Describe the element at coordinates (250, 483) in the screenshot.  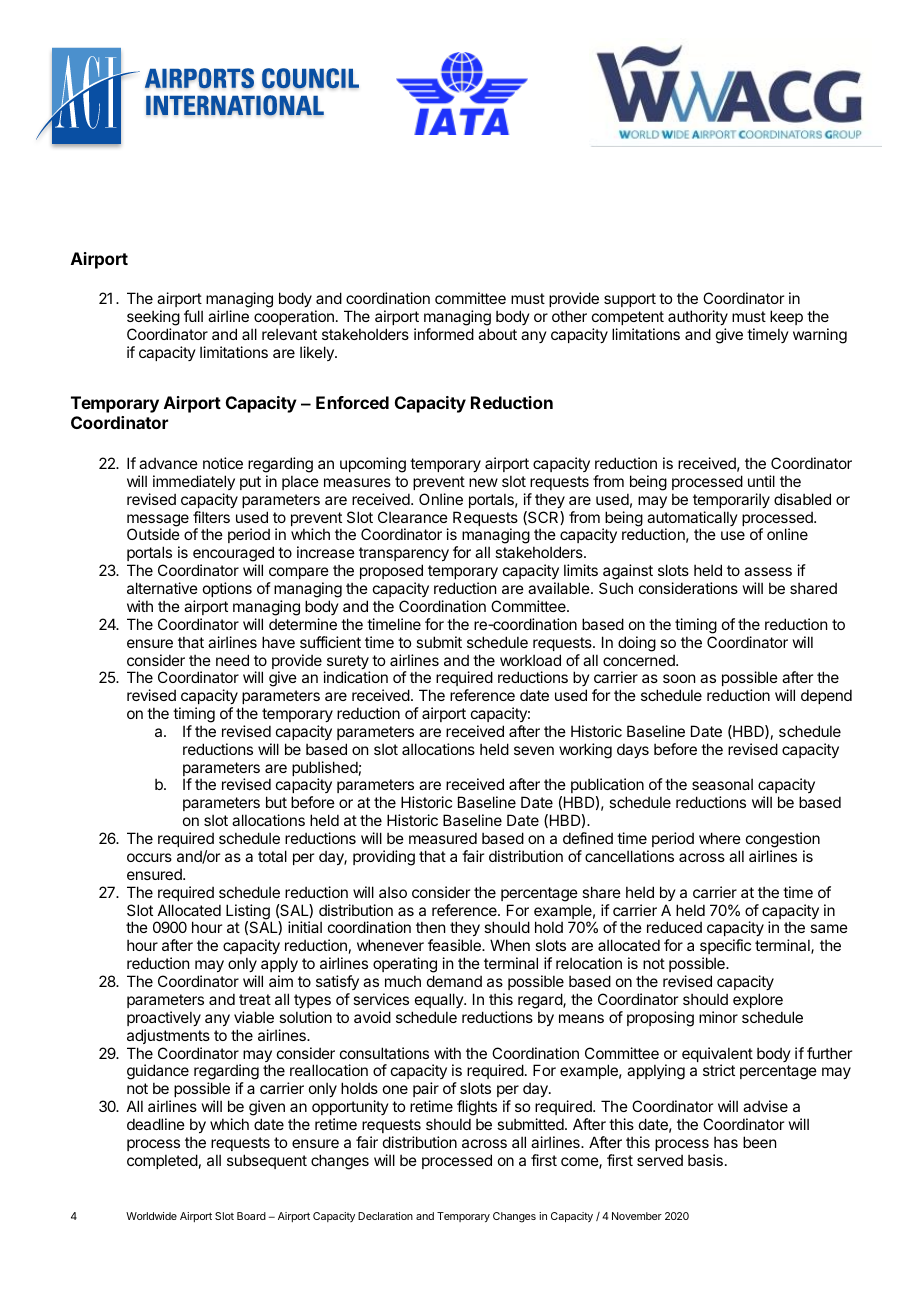
I see `put` at that location.
